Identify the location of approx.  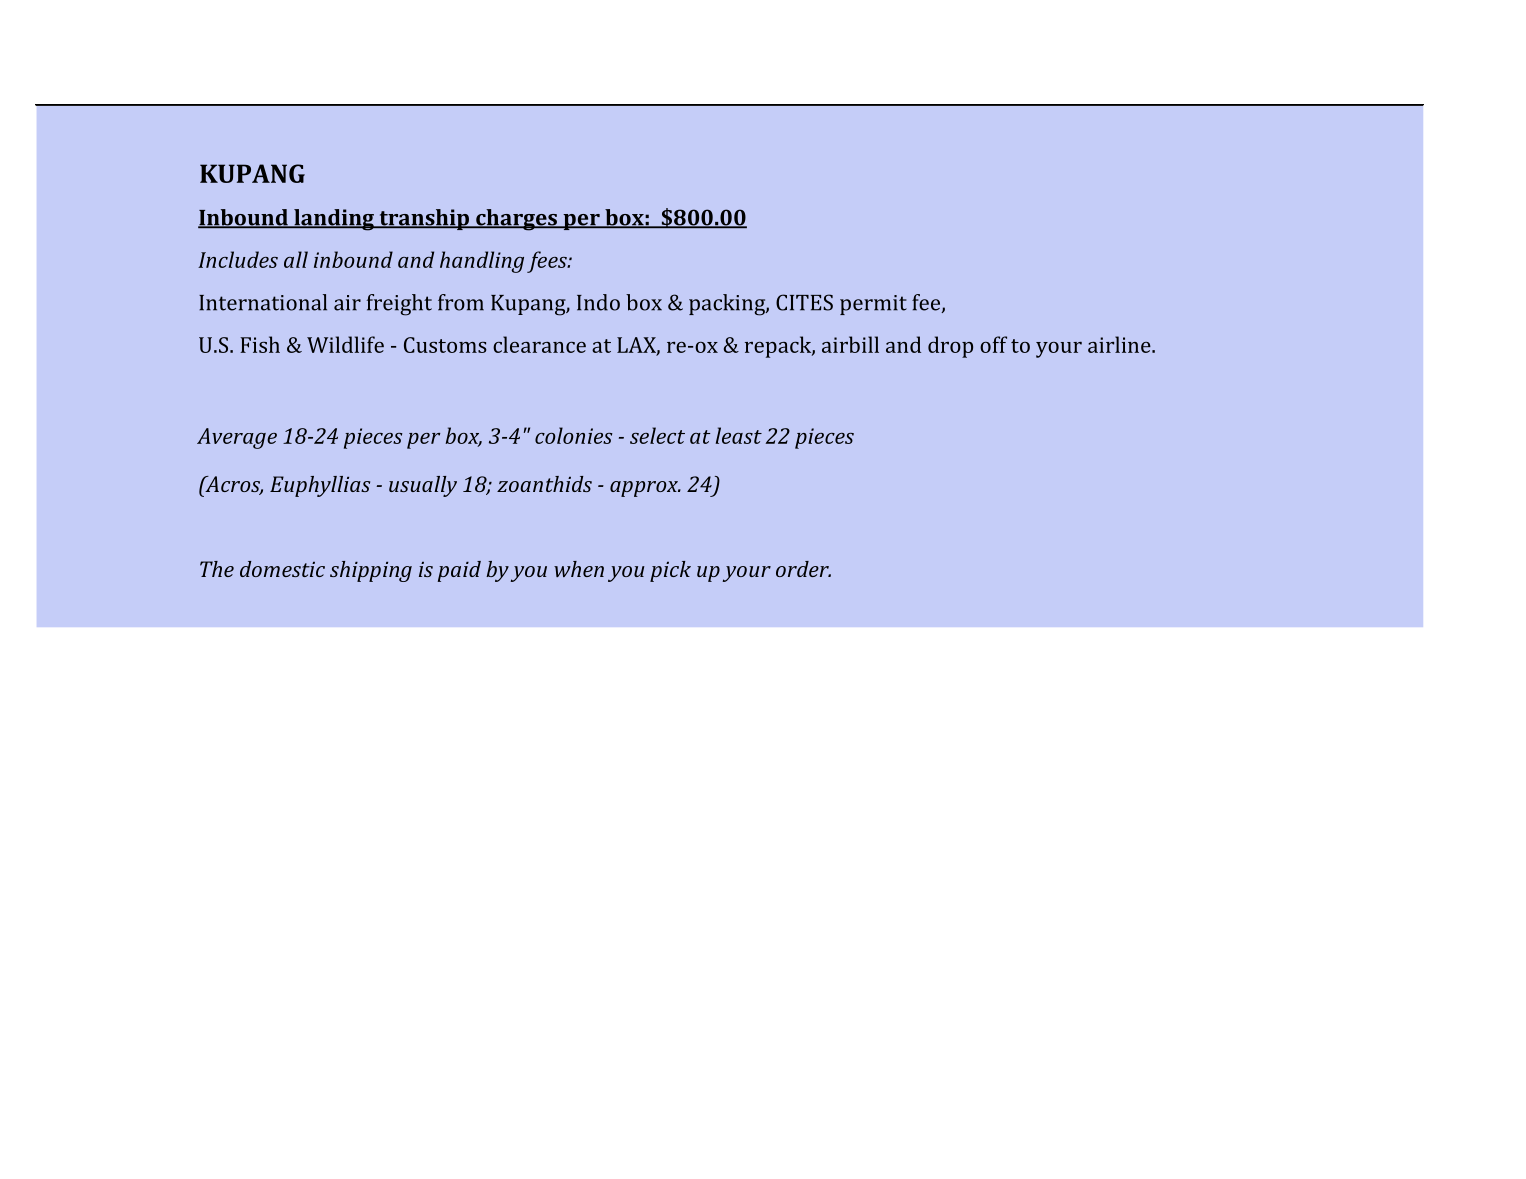
(645, 489).
